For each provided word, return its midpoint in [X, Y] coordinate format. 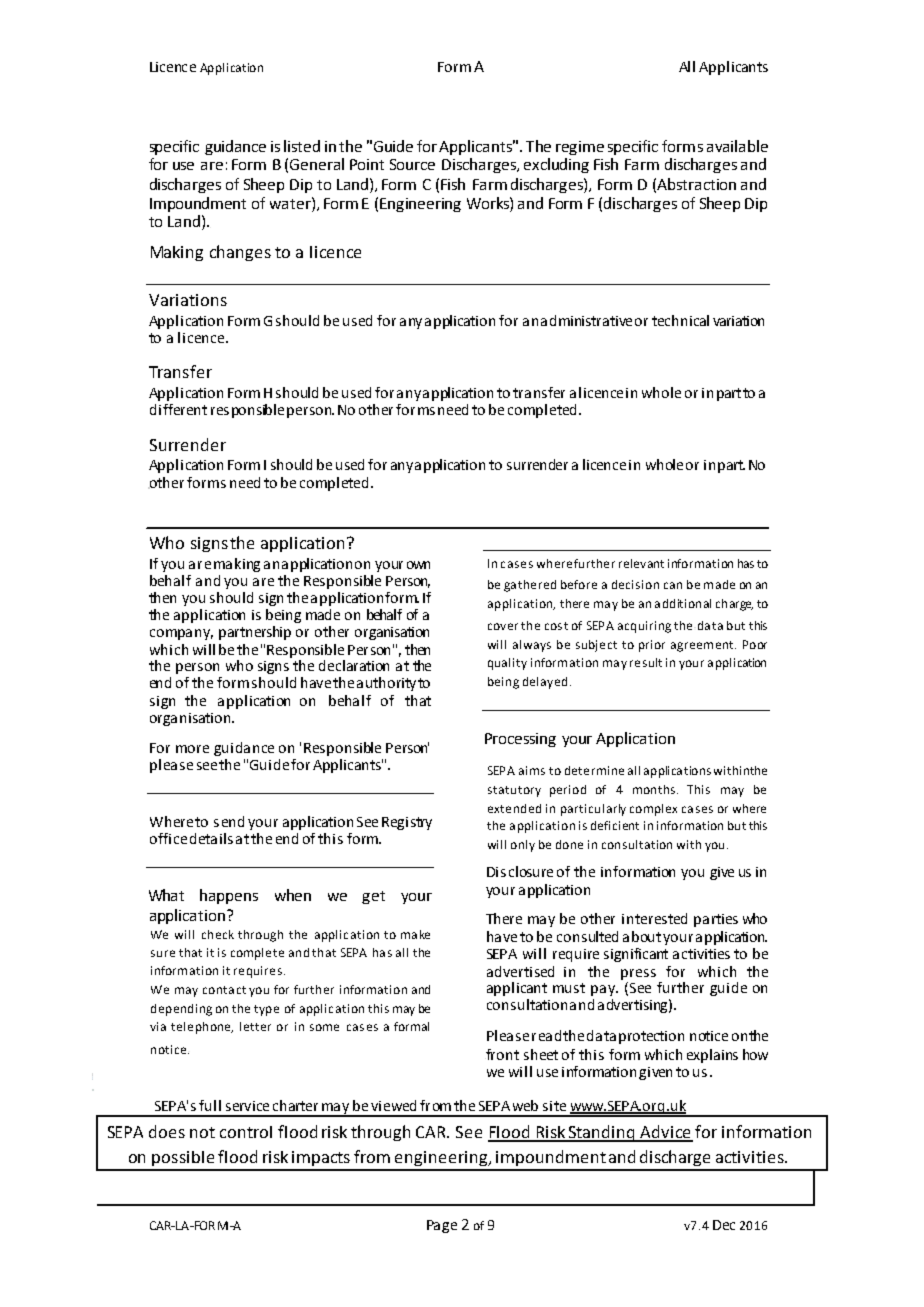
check [218, 934]
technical [680, 320]
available [737, 146]
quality [507, 664]
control [246, 1132]
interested [654, 918]
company [181, 634]
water [291, 203]
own [418, 565]
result [646, 662]
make [415, 934]
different [178, 409]
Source [412, 164]
